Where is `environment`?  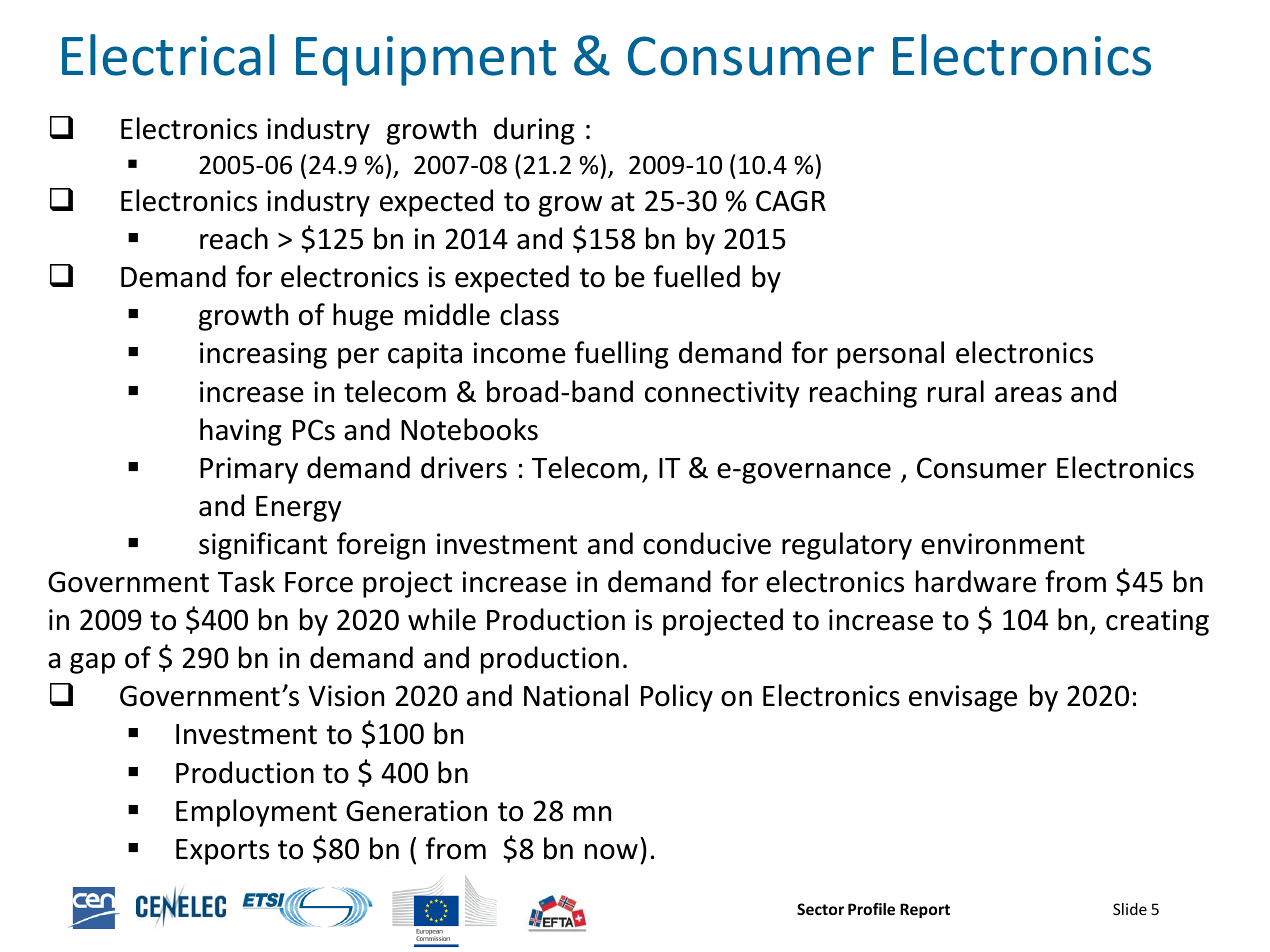 environment is located at coordinates (1003, 544).
